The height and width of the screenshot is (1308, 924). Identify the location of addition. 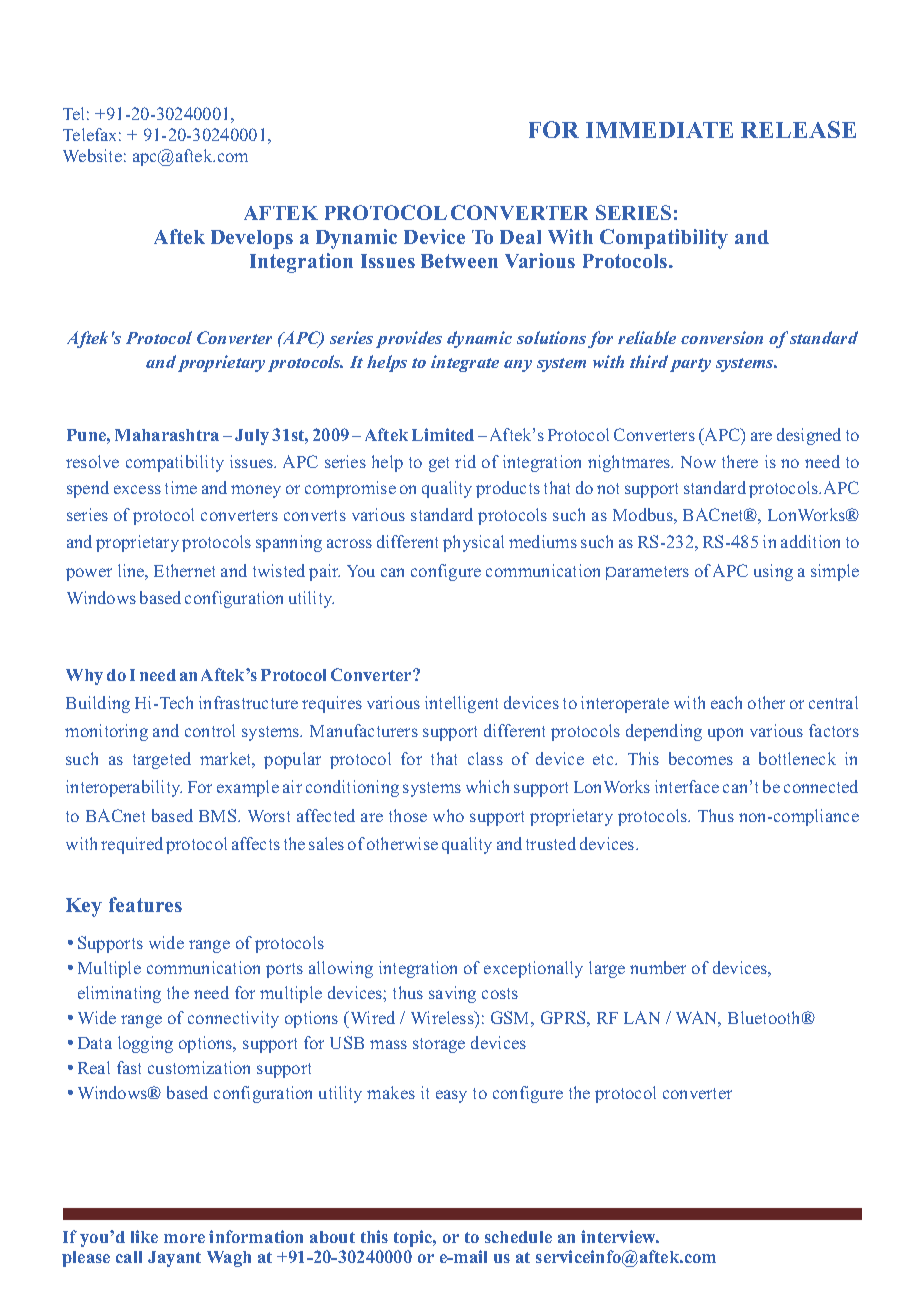
(810, 541).
